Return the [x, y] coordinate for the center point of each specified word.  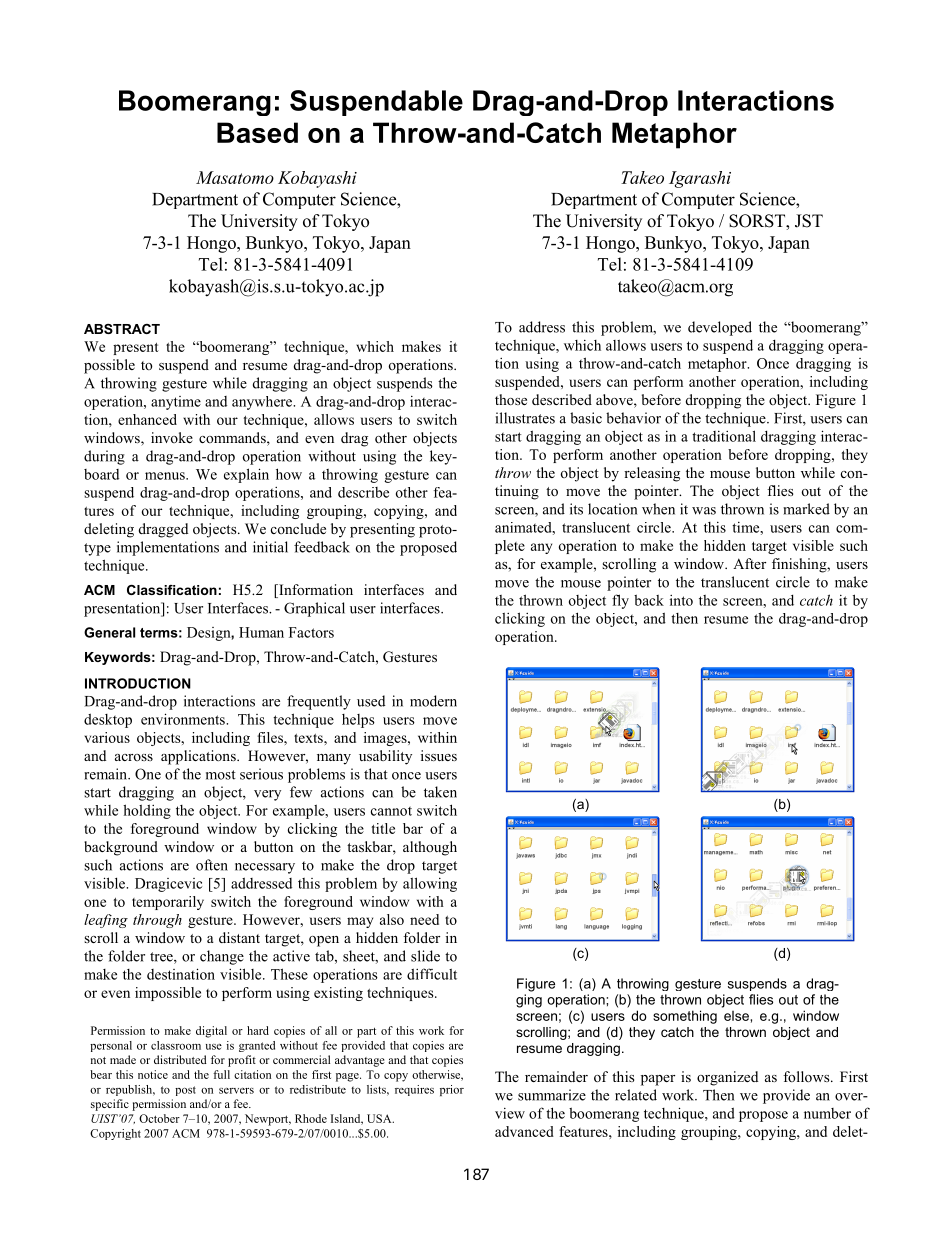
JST [809, 221]
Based [257, 132]
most [221, 775]
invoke [172, 437]
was [704, 511]
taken [440, 792]
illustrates [525, 418]
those [511, 400]
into [681, 600]
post [185, 1091]
